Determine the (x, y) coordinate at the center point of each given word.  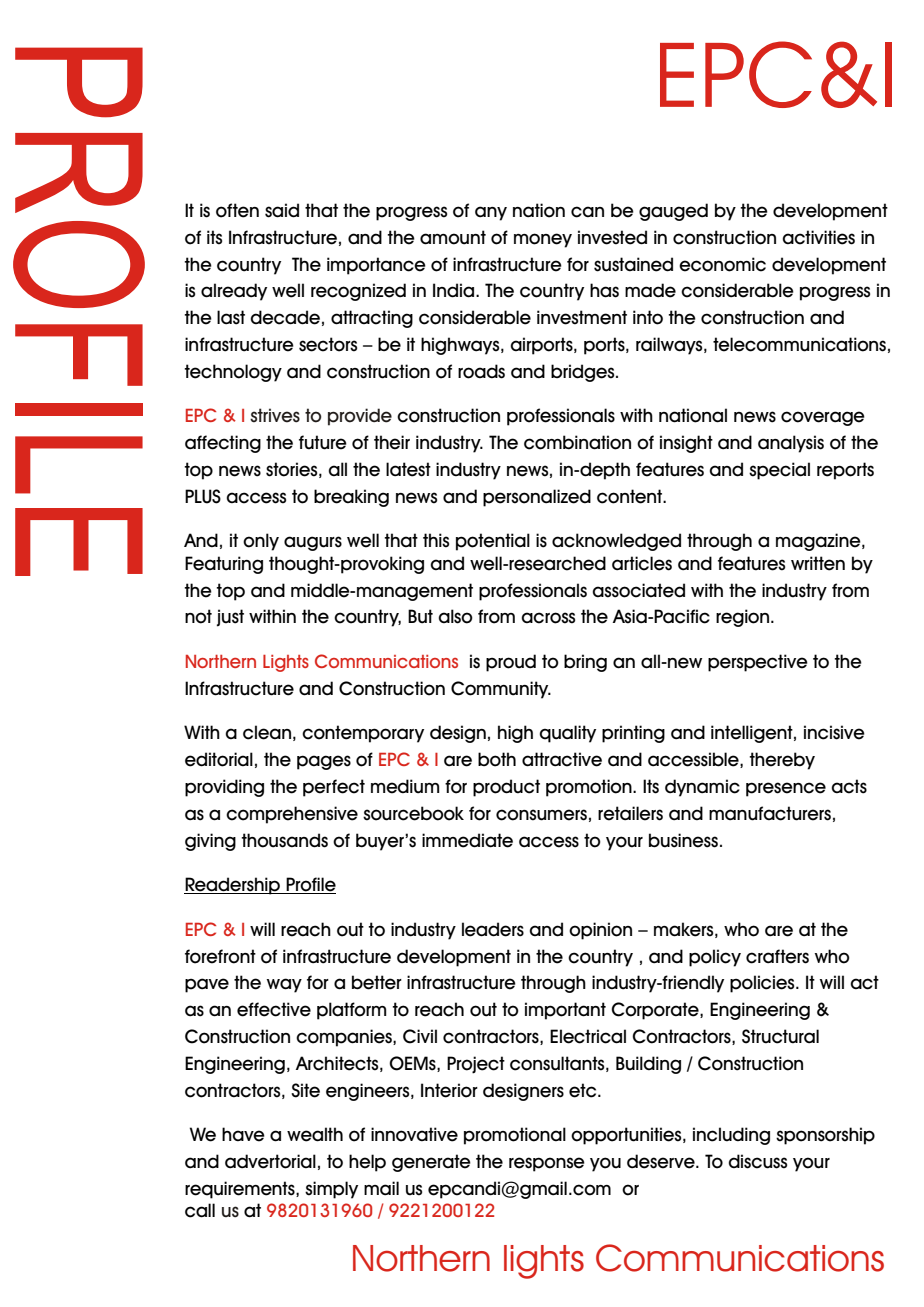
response (547, 1164)
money (543, 240)
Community (501, 690)
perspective (758, 663)
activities (819, 237)
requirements (241, 1190)
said (282, 210)
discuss (758, 1161)
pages (324, 762)
